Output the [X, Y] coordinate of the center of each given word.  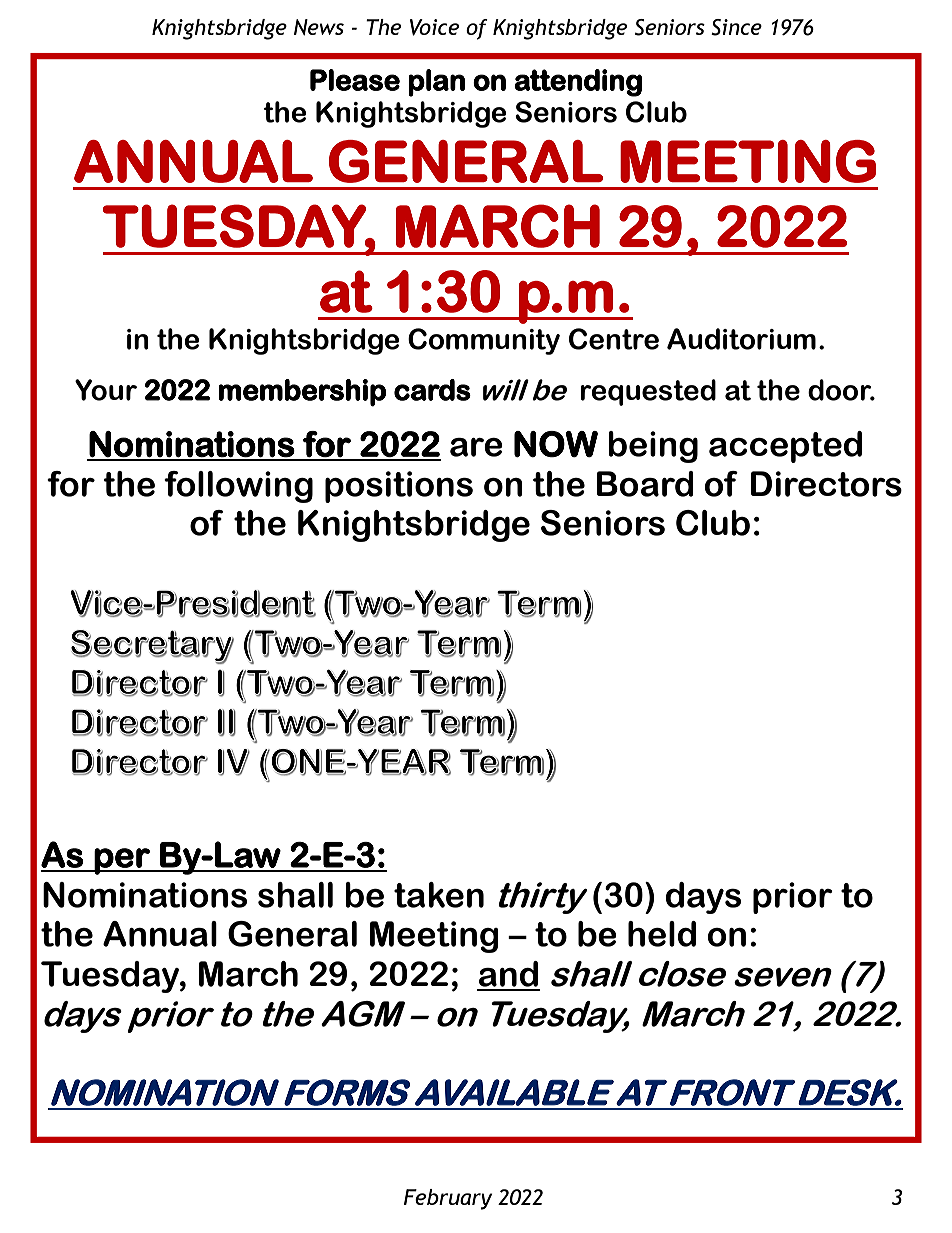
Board [645, 484]
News [319, 27]
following [238, 487]
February [448, 1199]
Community [484, 341]
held [662, 934]
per [122, 861]
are [476, 447]
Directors [826, 484]
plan [436, 83]
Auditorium [741, 339]
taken [439, 895]
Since [736, 27]
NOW [556, 444]
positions [399, 487]
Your [106, 390]
